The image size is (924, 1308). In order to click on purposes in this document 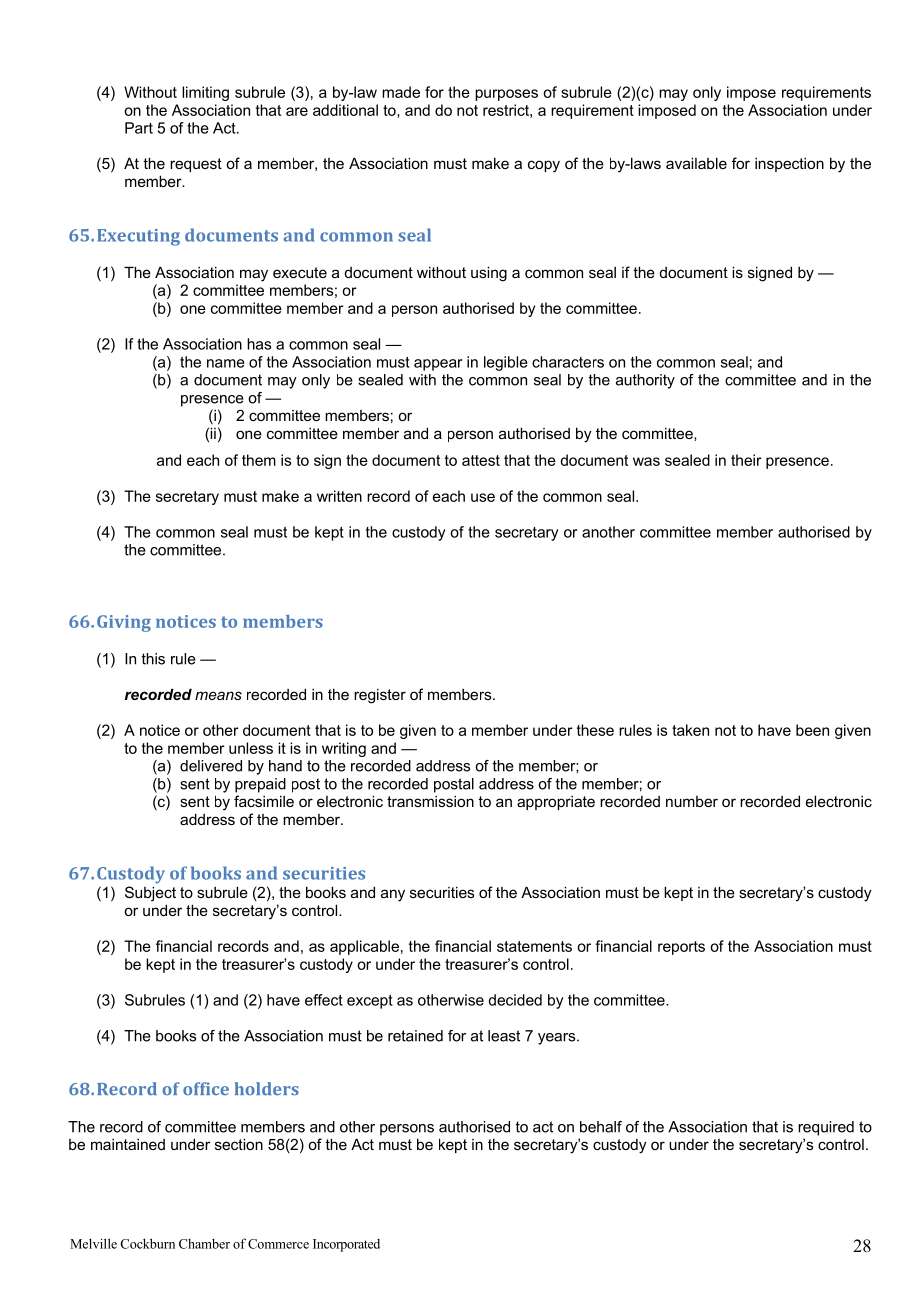, I will do `click(506, 95)`.
